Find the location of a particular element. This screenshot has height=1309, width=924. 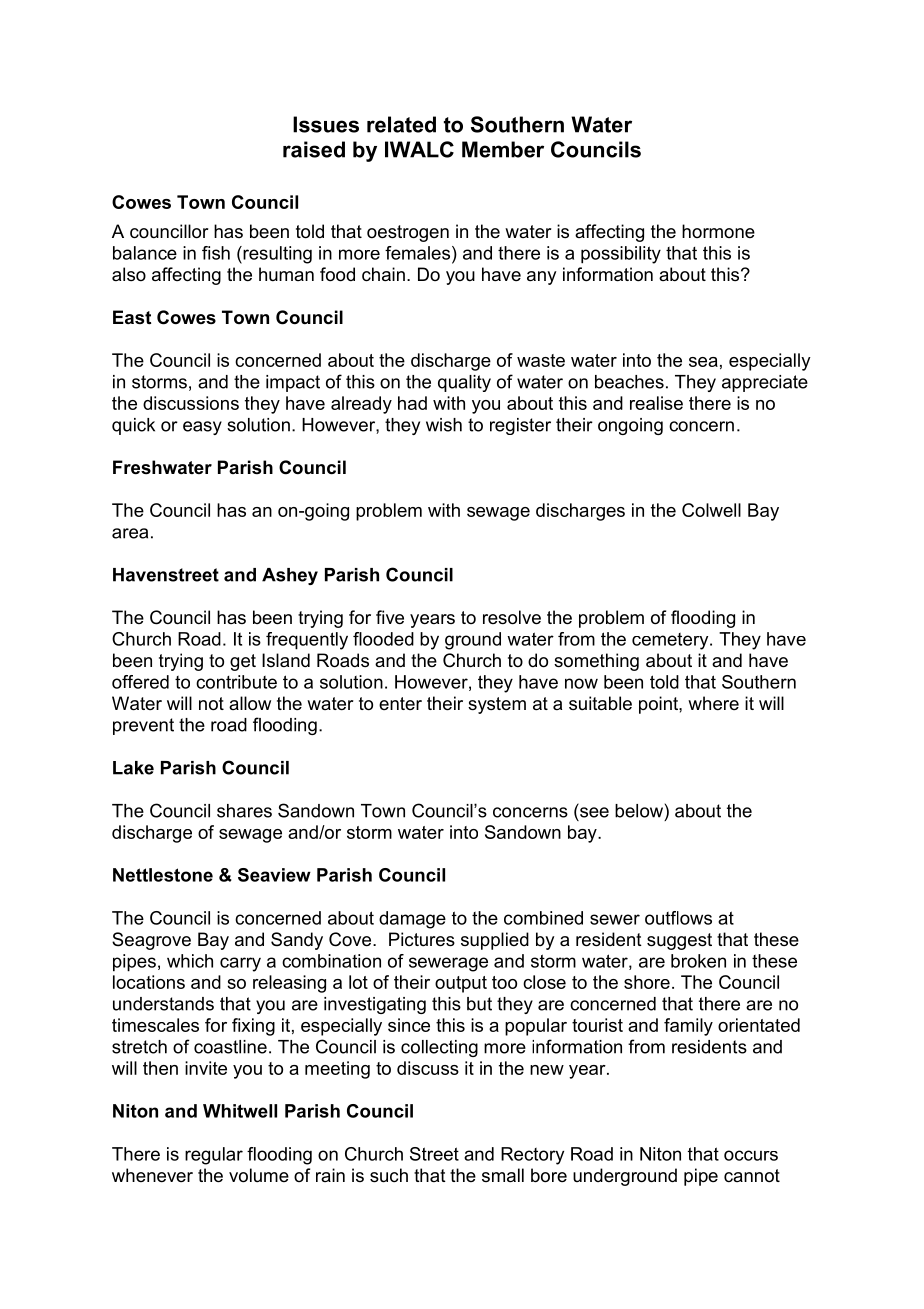

outflows is located at coordinates (678, 918).
